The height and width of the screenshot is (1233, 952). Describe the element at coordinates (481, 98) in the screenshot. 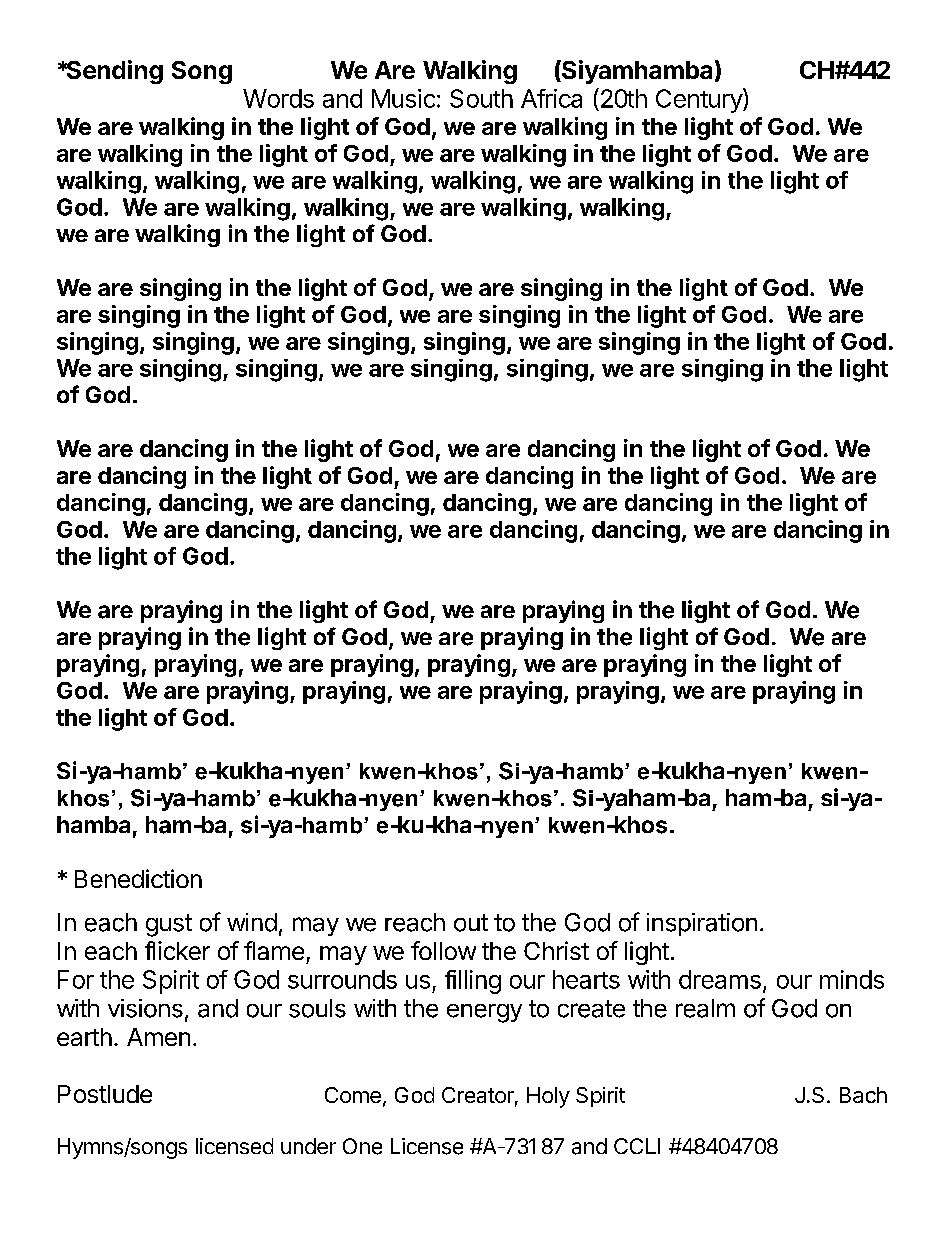

I see `South` at that location.
